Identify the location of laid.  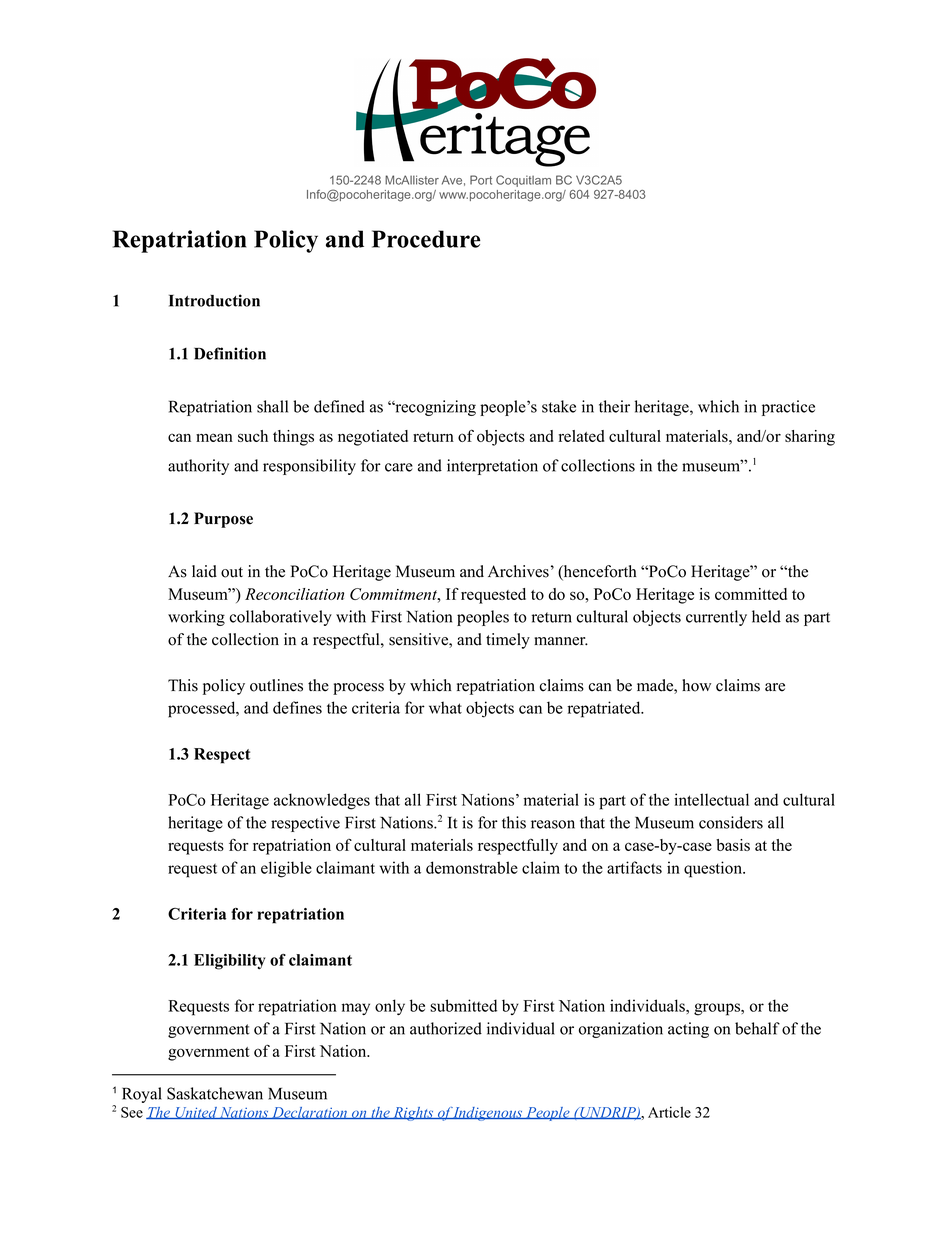
(204, 571).
